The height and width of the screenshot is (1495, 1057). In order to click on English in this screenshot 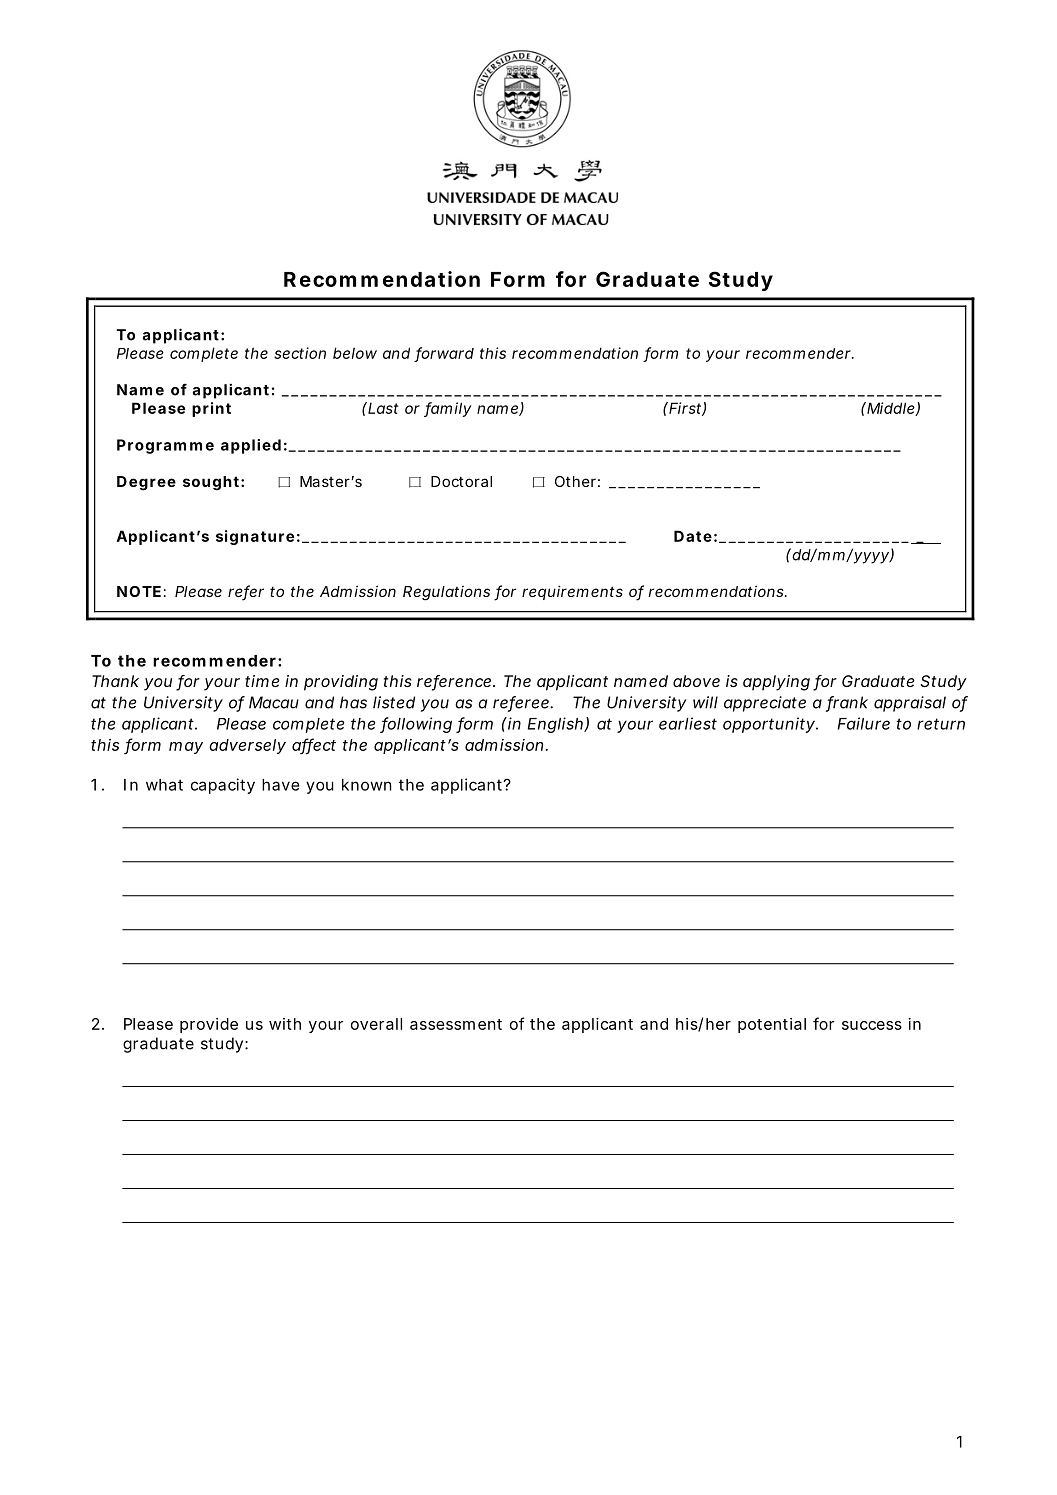, I will do `click(556, 725)`.
